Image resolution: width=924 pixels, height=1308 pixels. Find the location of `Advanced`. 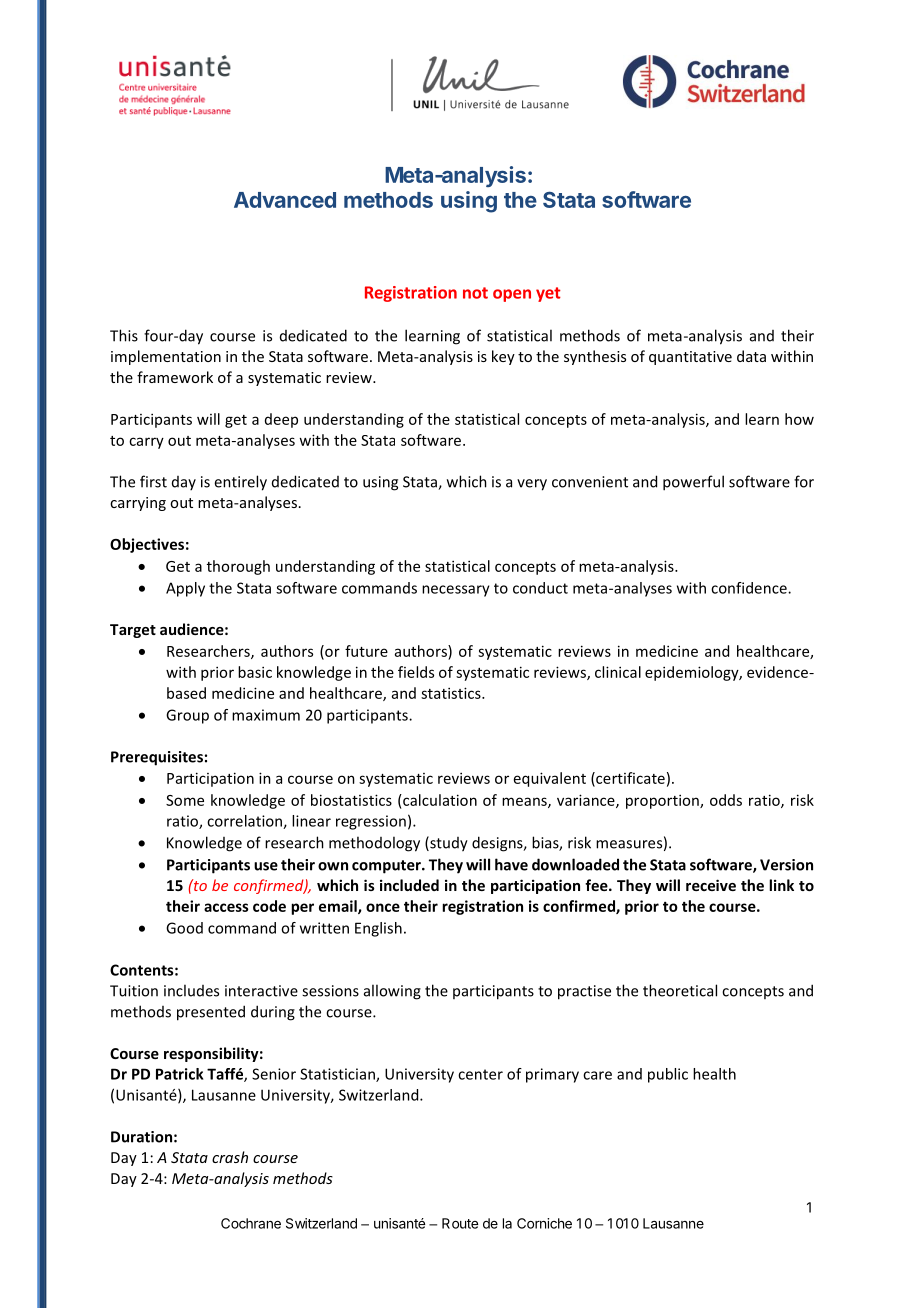

Advanced is located at coordinates (285, 200).
